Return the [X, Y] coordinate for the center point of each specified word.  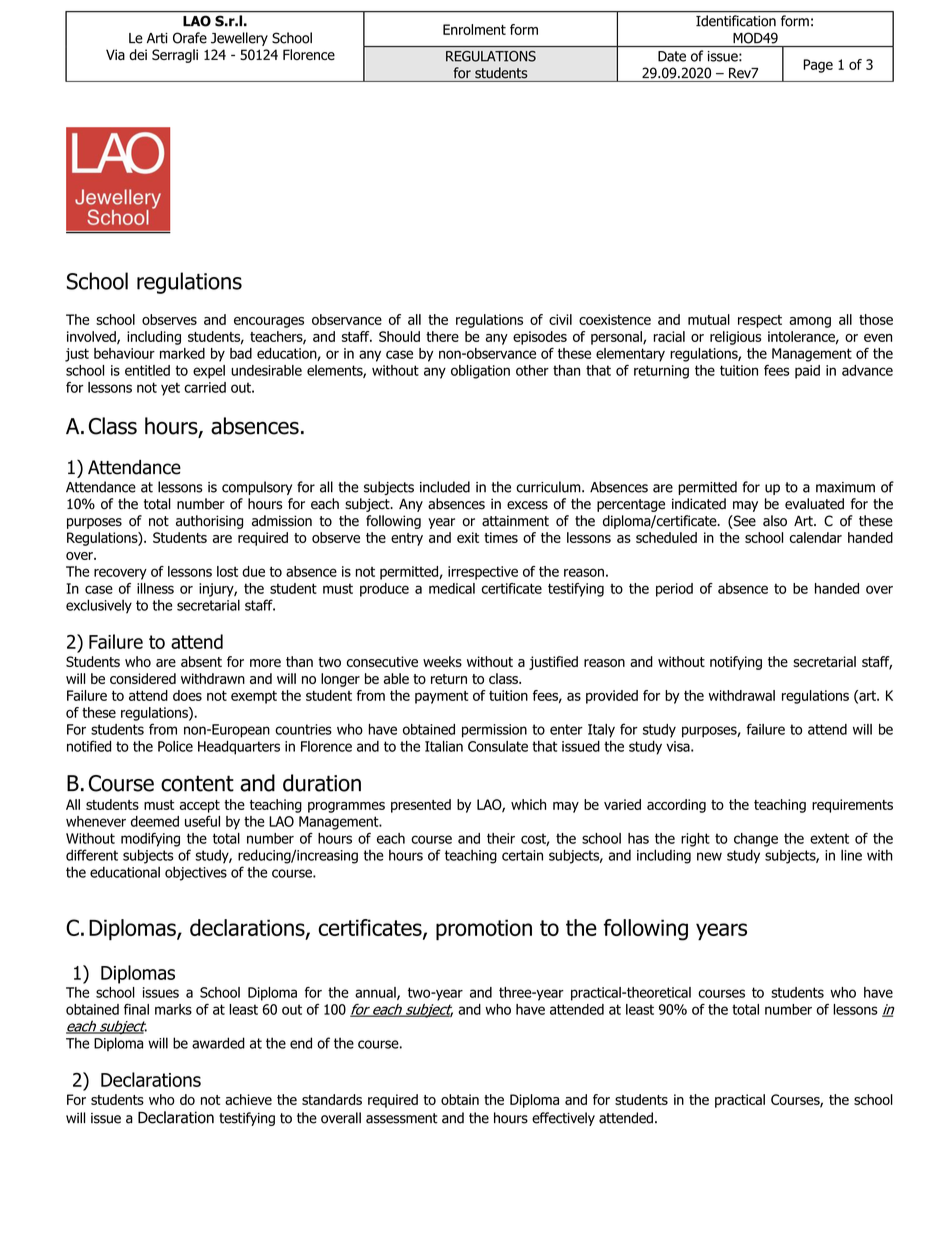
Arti [157, 38]
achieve [248, 1099]
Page [818, 66]
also [775, 521]
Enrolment [474, 29]
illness [155, 588]
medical [452, 588]
